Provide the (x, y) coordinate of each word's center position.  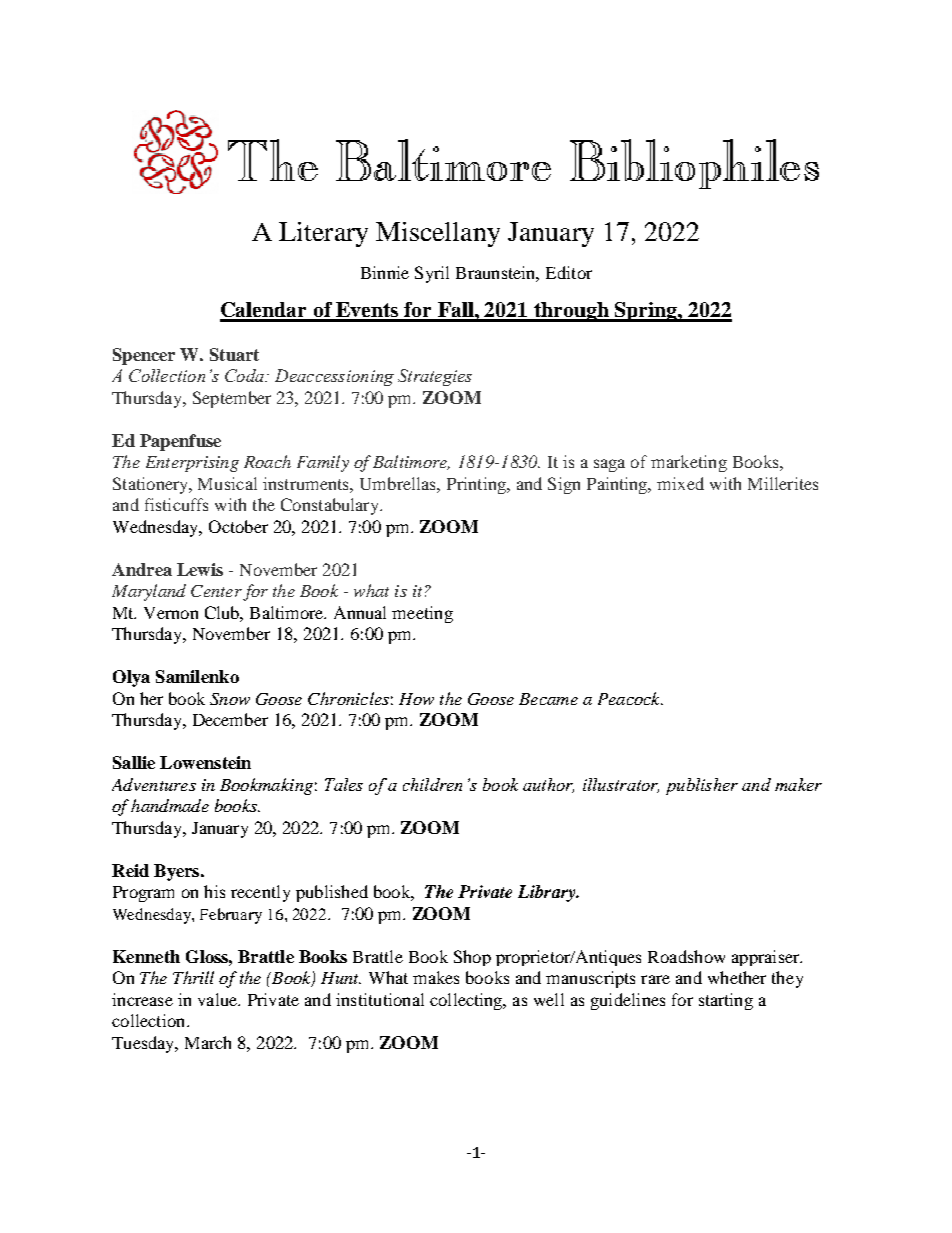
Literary (323, 234)
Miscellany (438, 234)
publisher (702, 786)
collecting (467, 1001)
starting (726, 1001)
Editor (569, 272)
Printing (477, 485)
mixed (680, 483)
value (218, 999)
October (238, 526)
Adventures (154, 784)
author (548, 785)
